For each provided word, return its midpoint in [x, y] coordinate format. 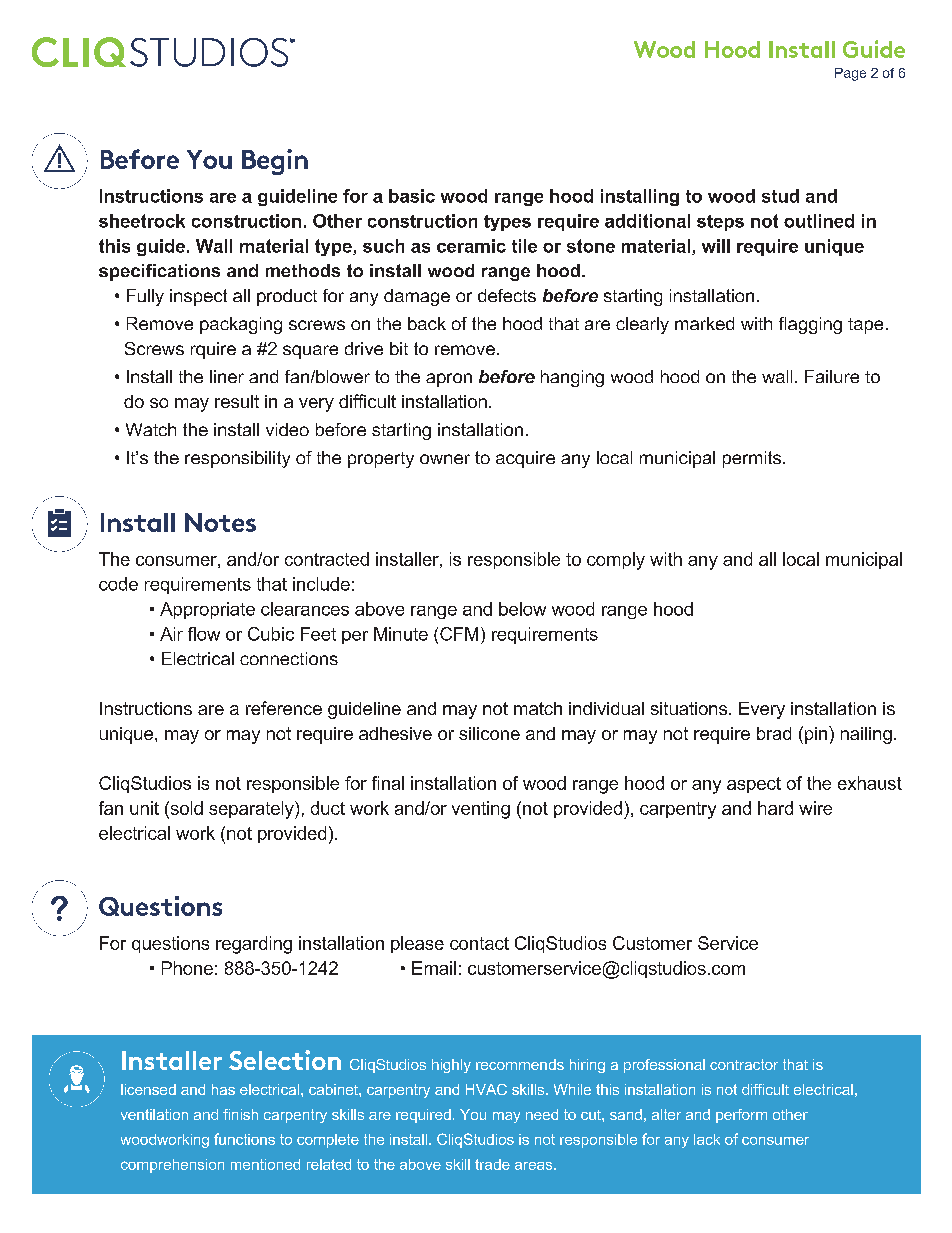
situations [690, 708]
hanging [572, 378]
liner [227, 376]
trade [492, 1164]
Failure [832, 376]
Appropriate [207, 610]
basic [412, 196]
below [522, 609]
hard [775, 808]
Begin [275, 162]
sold [185, 808]
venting [481, 810]
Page [850, 74]
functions [244, 1139]
